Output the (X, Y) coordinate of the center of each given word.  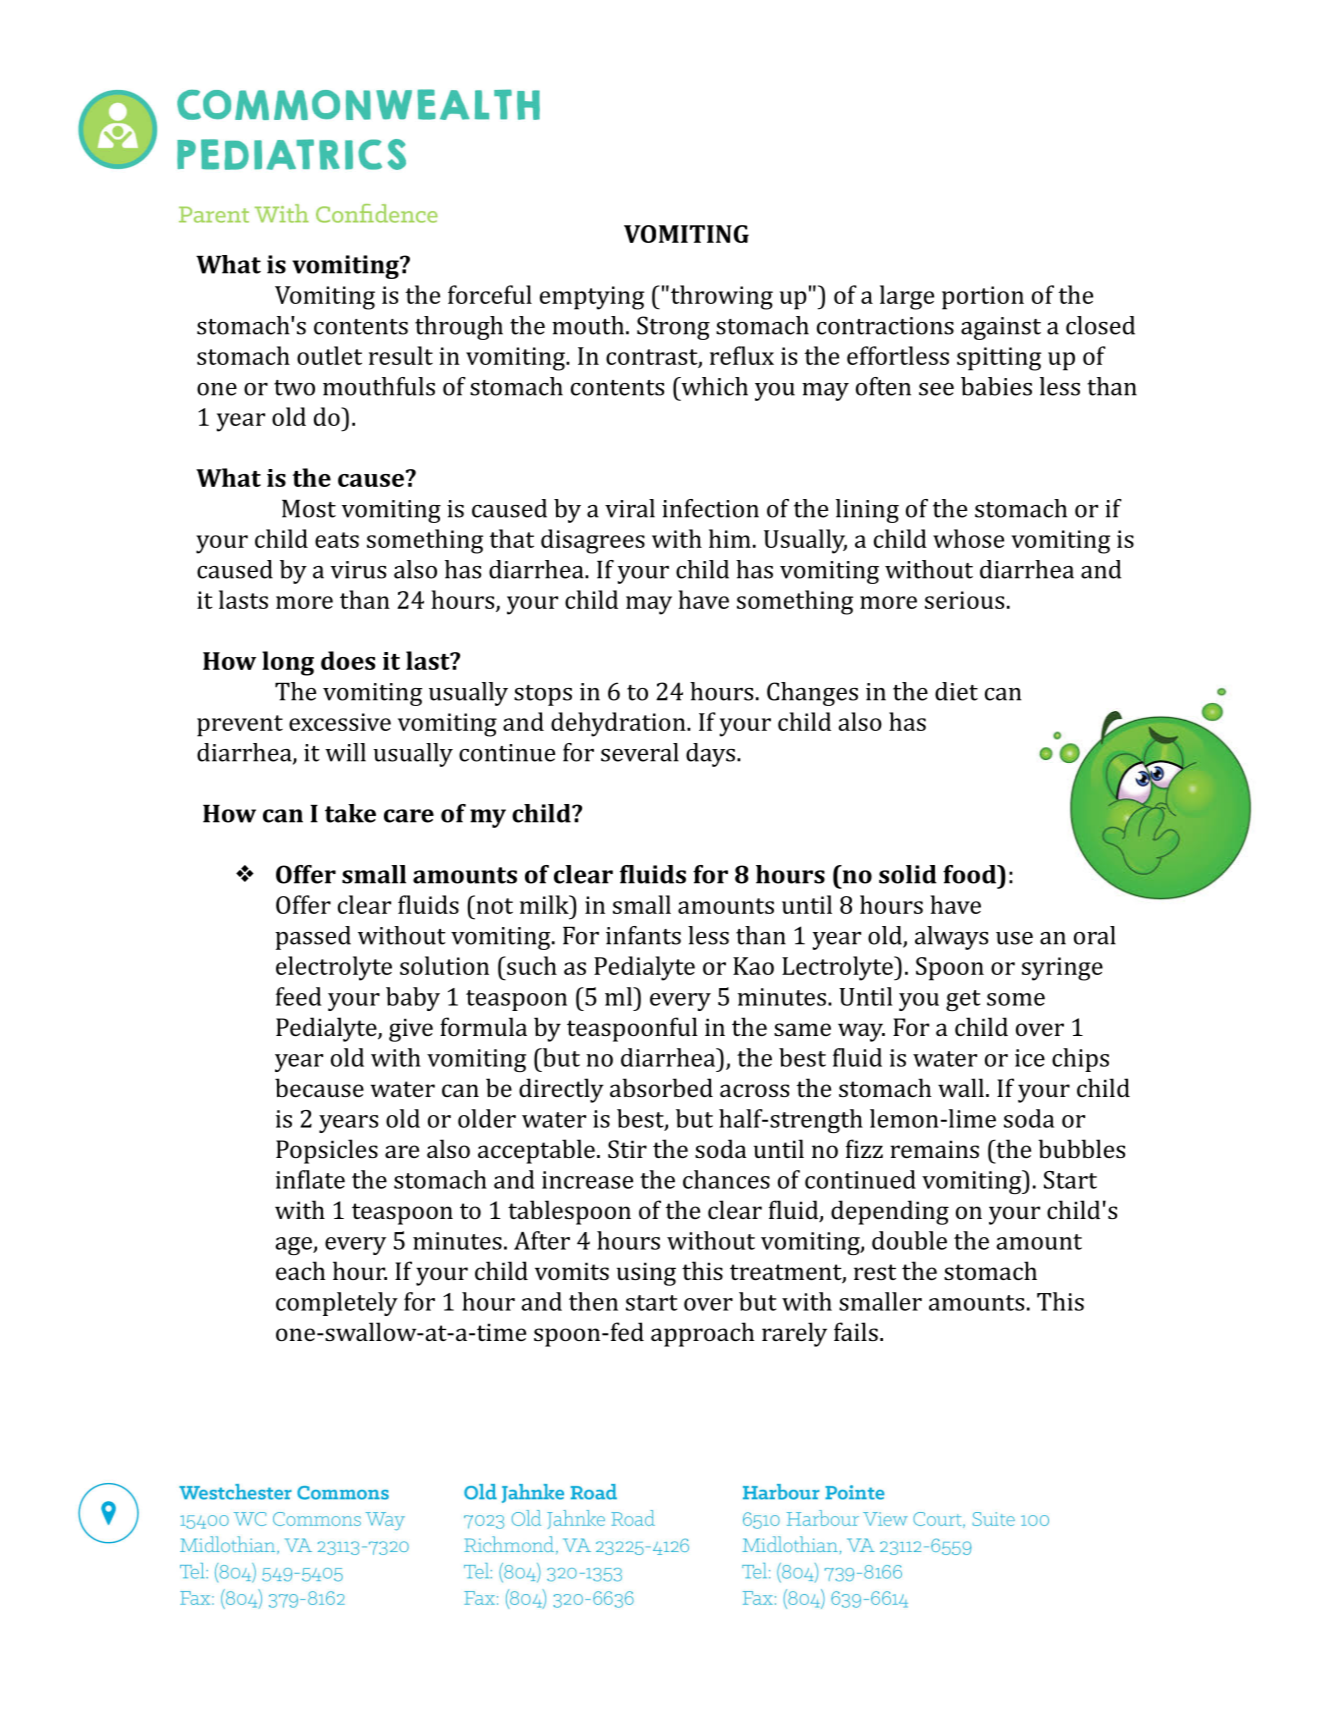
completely (337, 1304)
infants (643, 935)
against (1001, 328)
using (646, 1274)
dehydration (619, 724)
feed (298, 996)
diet (956, 691)
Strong (673, 328)
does (348, 660)
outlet (329, 355)
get (963, 1000)
